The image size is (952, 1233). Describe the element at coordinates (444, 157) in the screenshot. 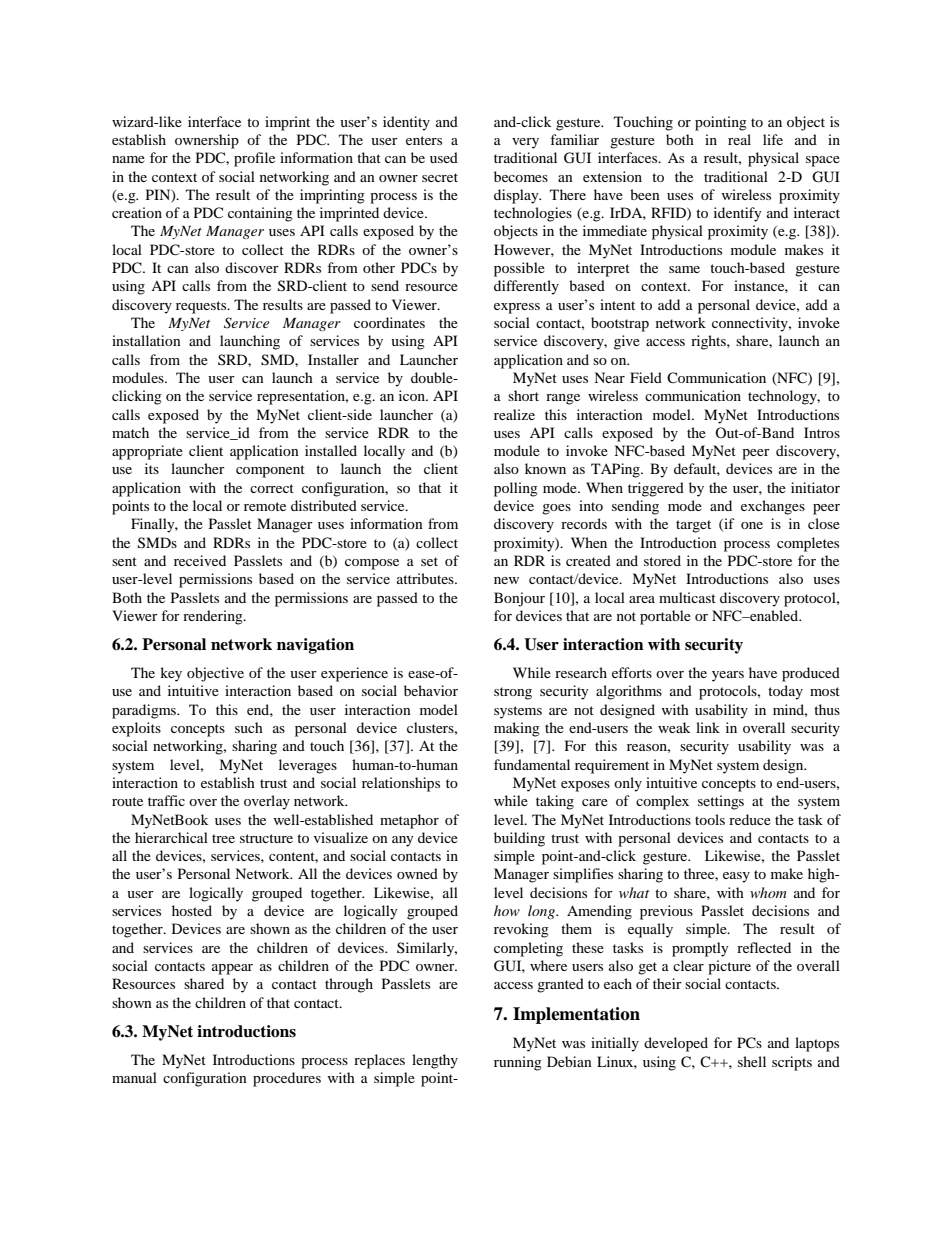

I see `used` at that location.
